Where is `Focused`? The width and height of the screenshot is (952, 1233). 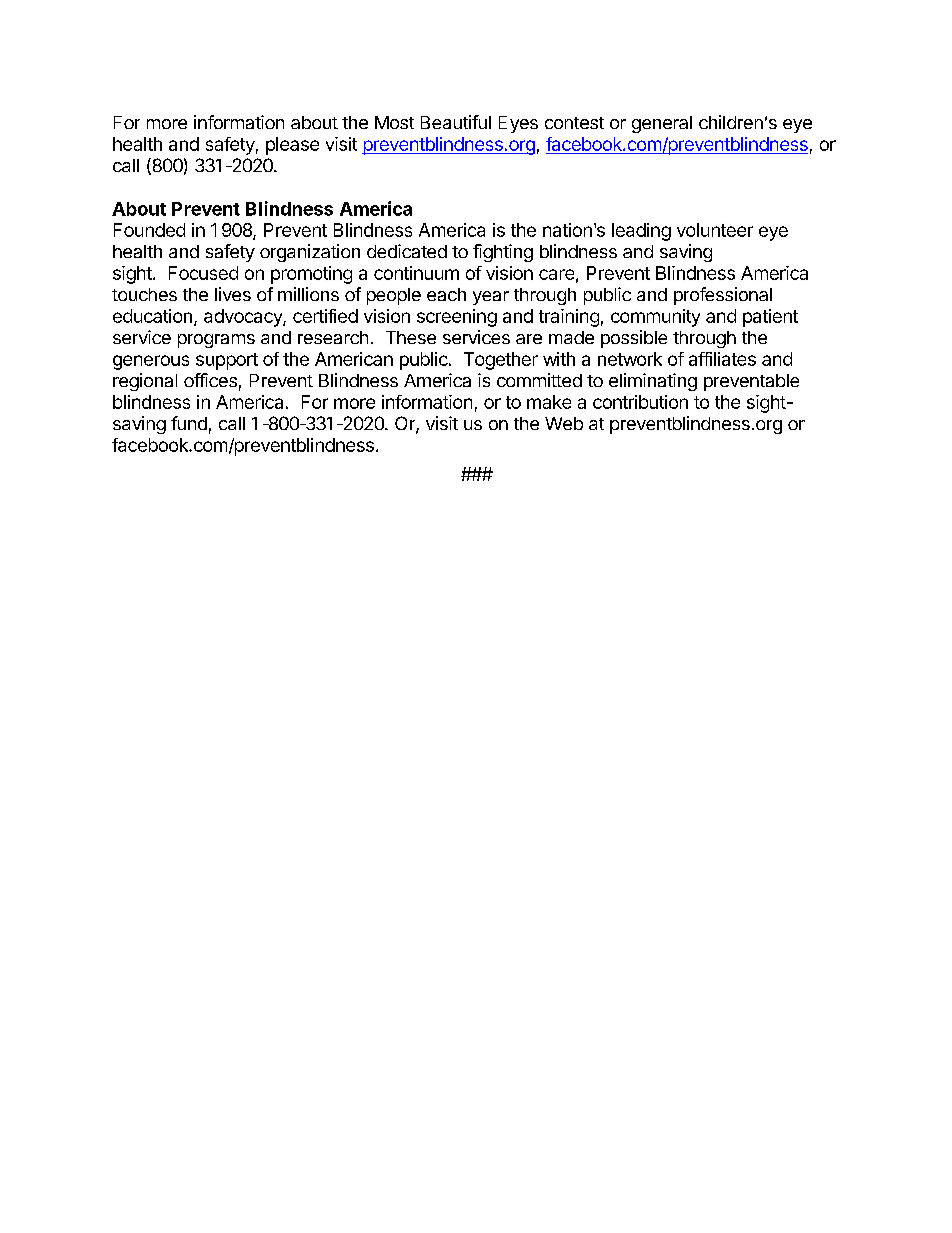
Focused is located at coordinates (203, 273).
